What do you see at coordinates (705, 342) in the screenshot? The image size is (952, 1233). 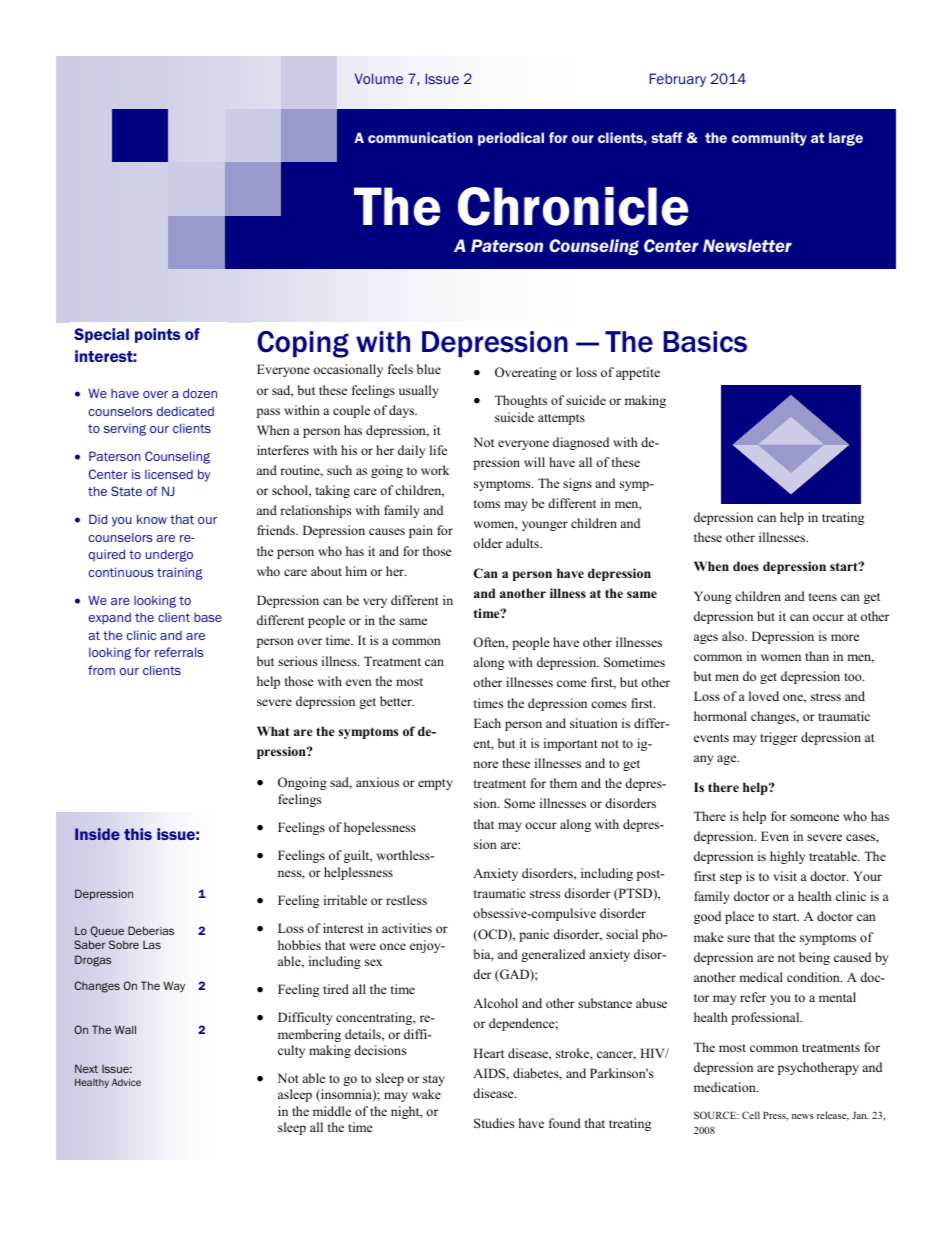 I see `Basics` at bounding box center [705, 342].
